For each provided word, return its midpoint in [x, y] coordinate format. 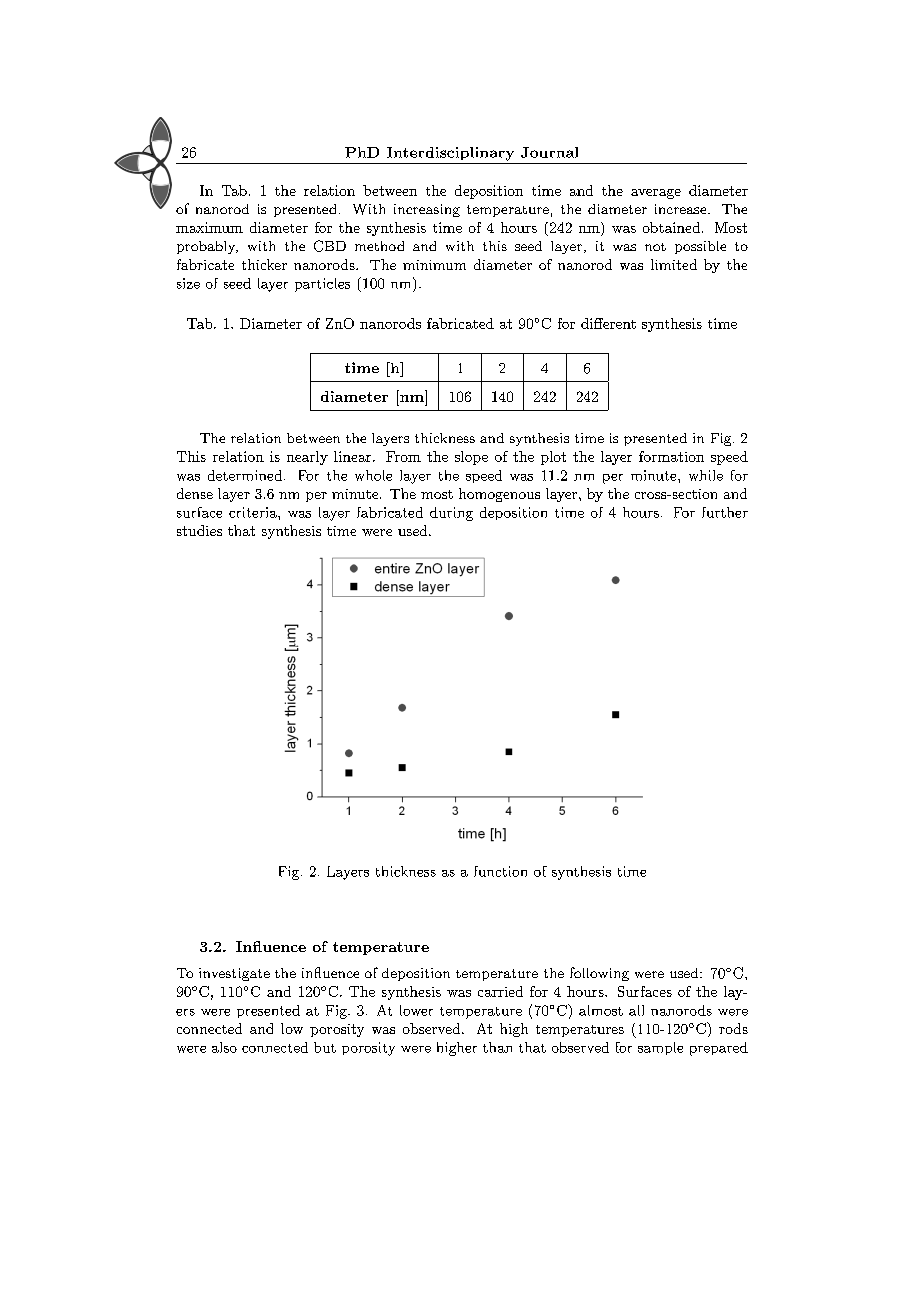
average [656, 194]
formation [671, 456]
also [224, 1047]
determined [246, 475]
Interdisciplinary [450, 154]
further [725, 512]
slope [471, 458]
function [500, 871]
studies [199, 530]
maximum [209, 227]
